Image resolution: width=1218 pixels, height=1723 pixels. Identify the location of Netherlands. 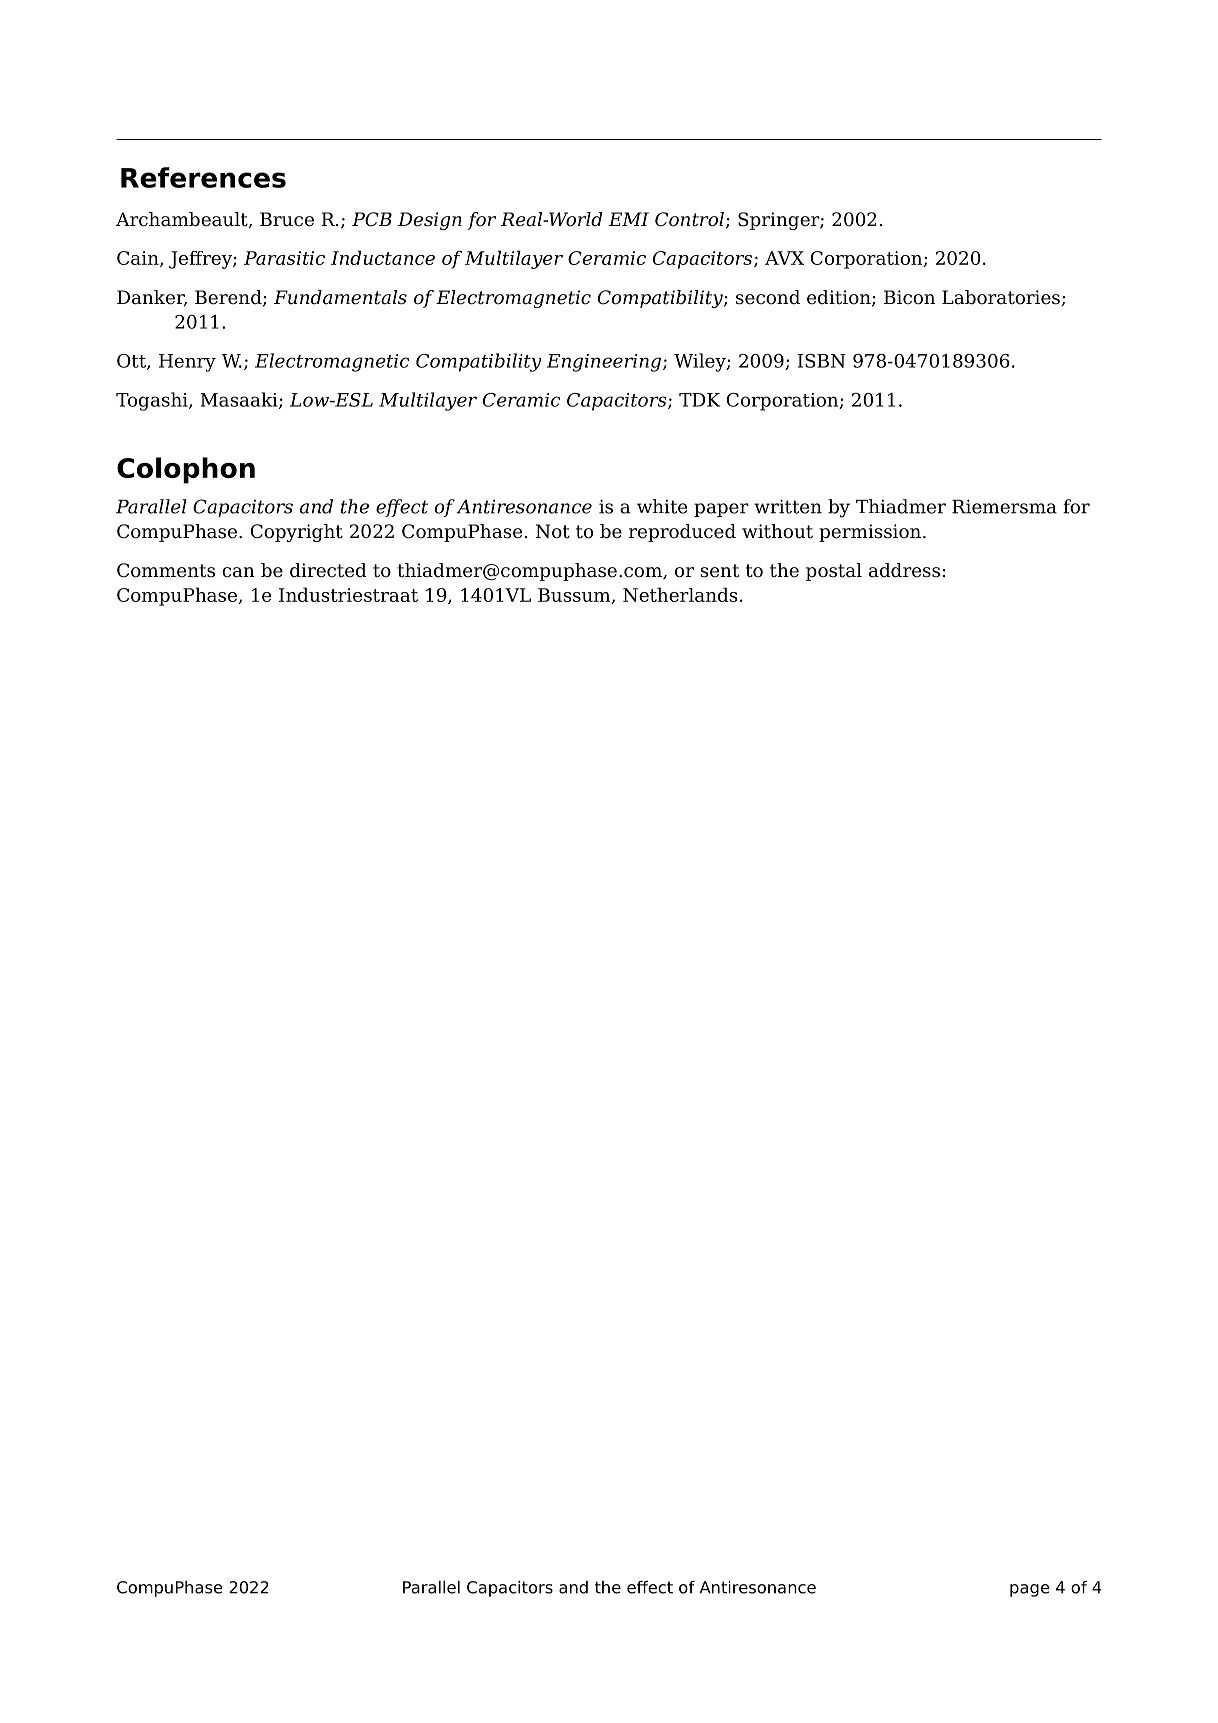
(680, 594).
